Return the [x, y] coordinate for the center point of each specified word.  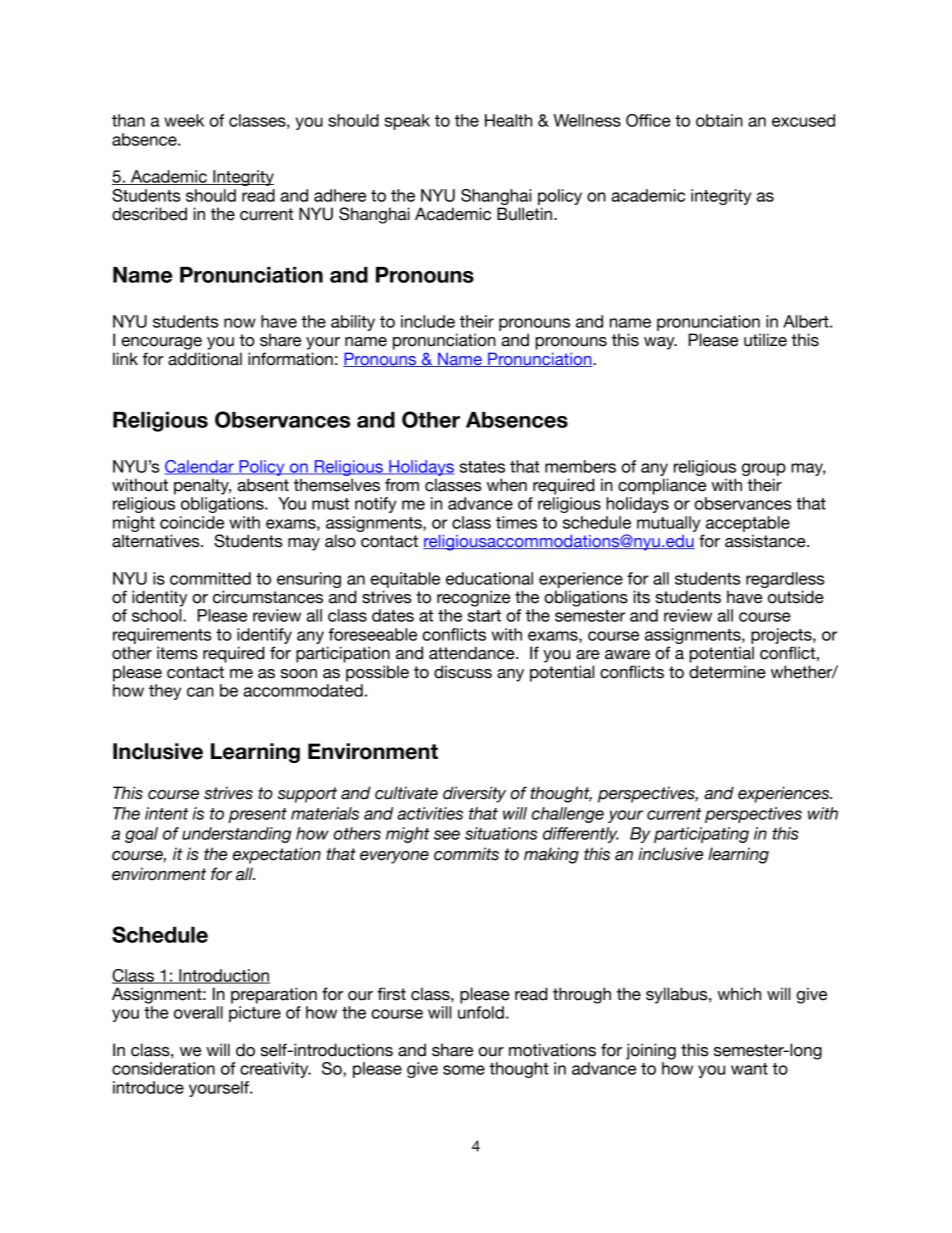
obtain [719, 120]
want [749, 1069]
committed [210, 578]
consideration [163, 1068]
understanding [236, 835]
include [428, 321]
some [464, 1070]
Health [508, 120]
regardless [785, 580]
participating [701, 835]
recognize [473, 598]
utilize [765, 340]
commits [466, 854]
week [184, 120]
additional [205, 359]
